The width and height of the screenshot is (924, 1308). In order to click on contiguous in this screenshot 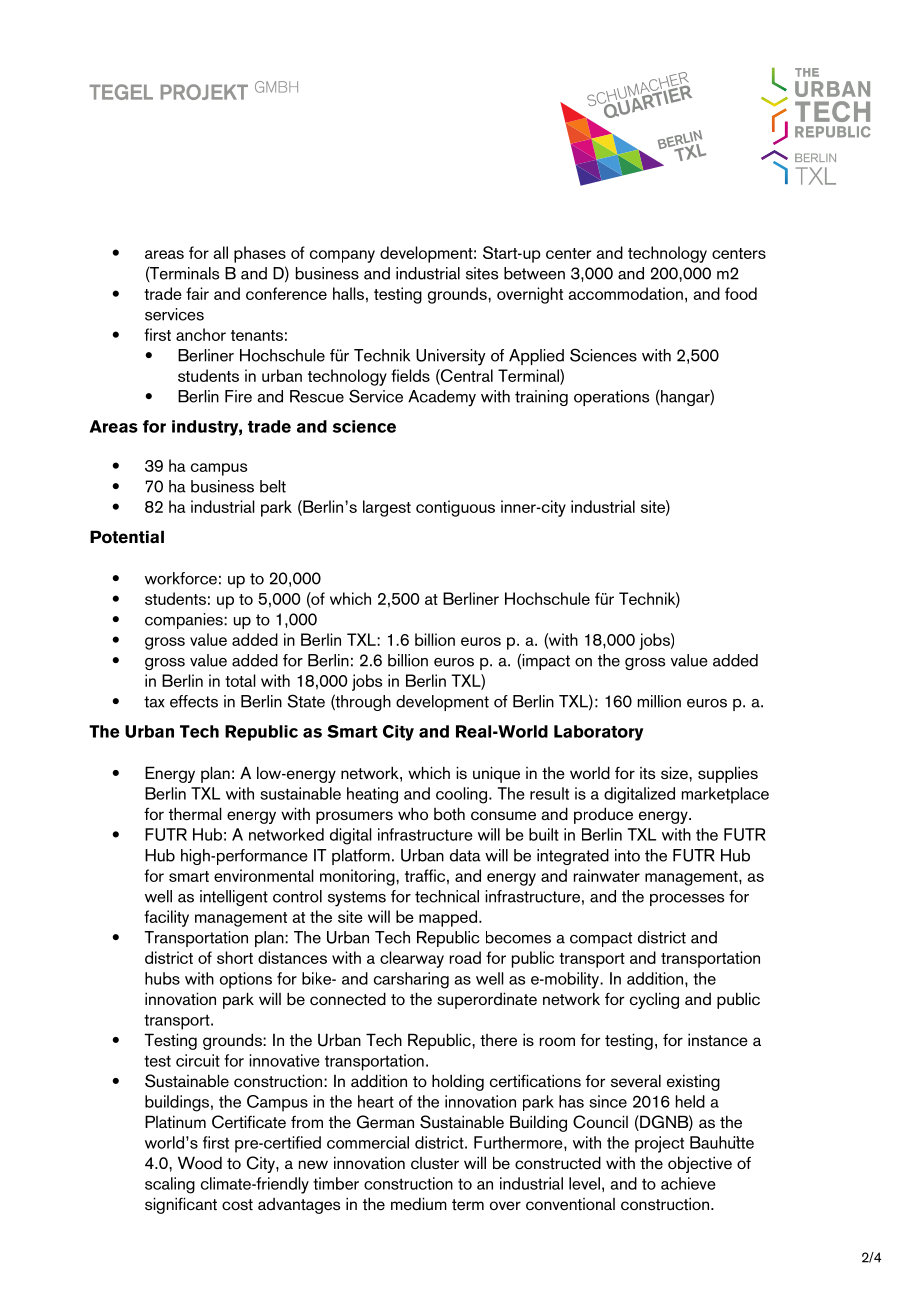, I will do `click(455, 508)`.
